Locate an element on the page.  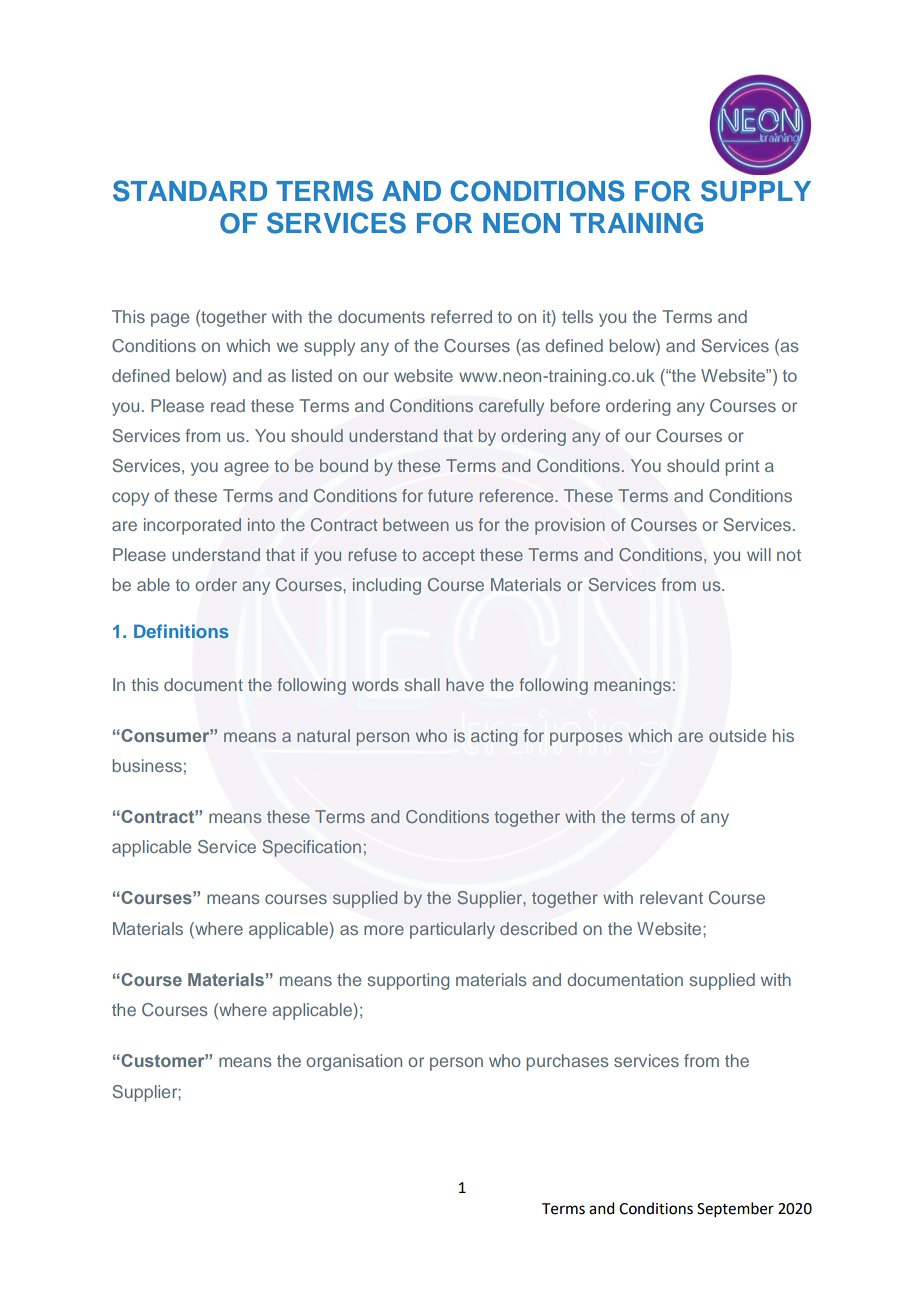
STANDARD is located at coordinates (190, 191).
